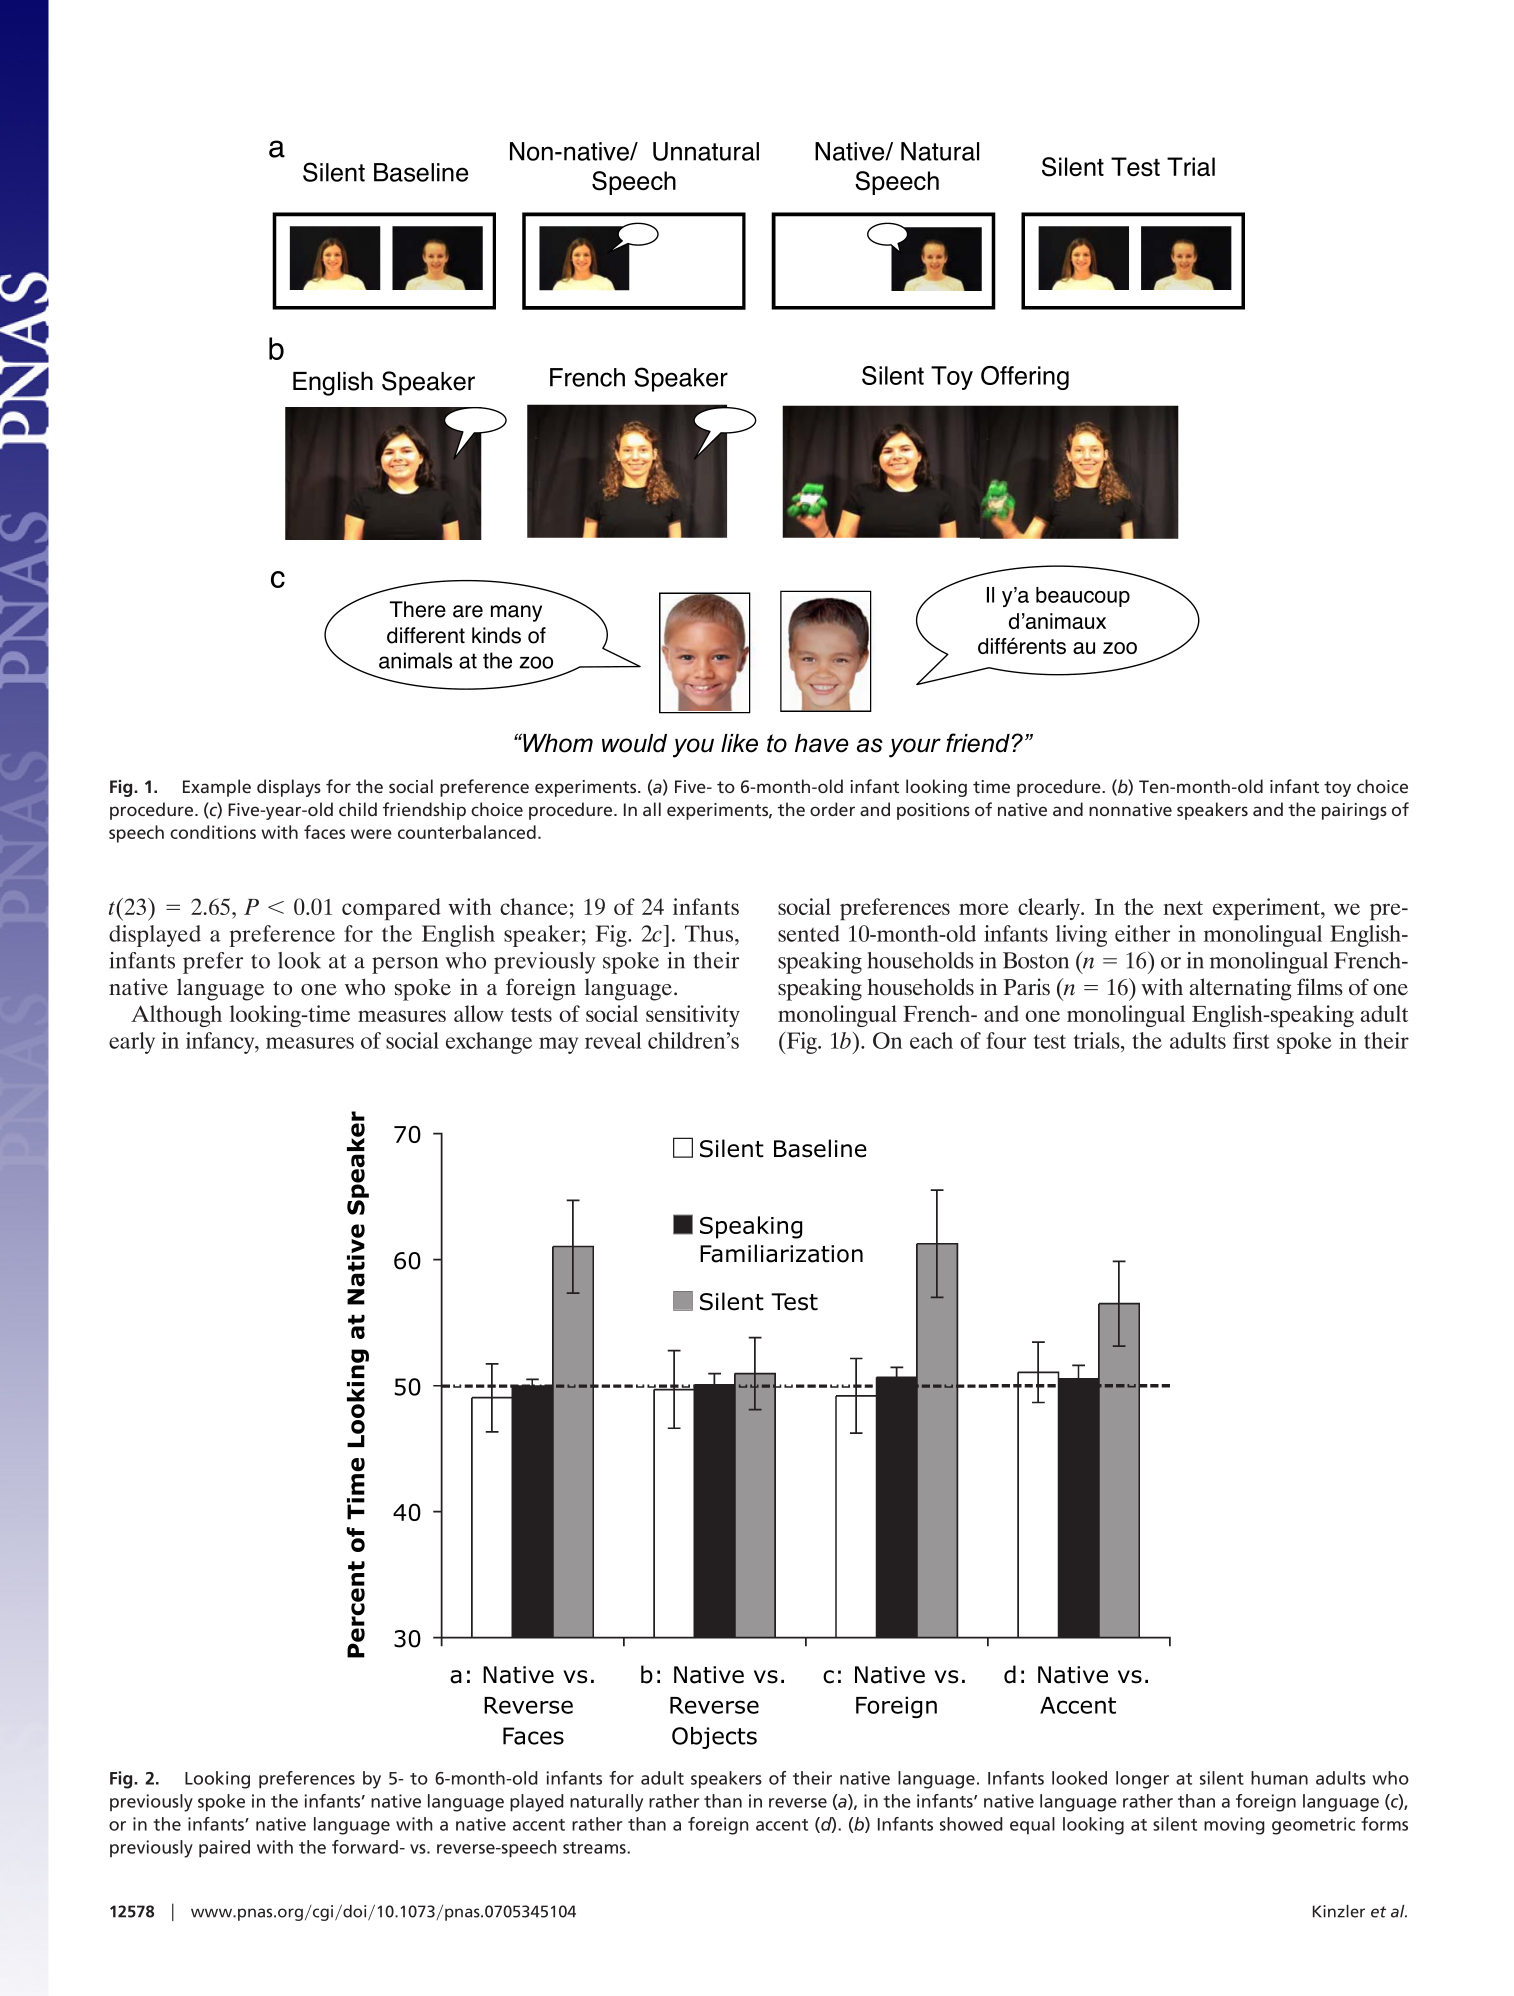 The image size is (1514, 1996). What do you see at coordinates (1354, 811) in the screenshot?
I see `pairings` at bounding box center [1354, 811].
